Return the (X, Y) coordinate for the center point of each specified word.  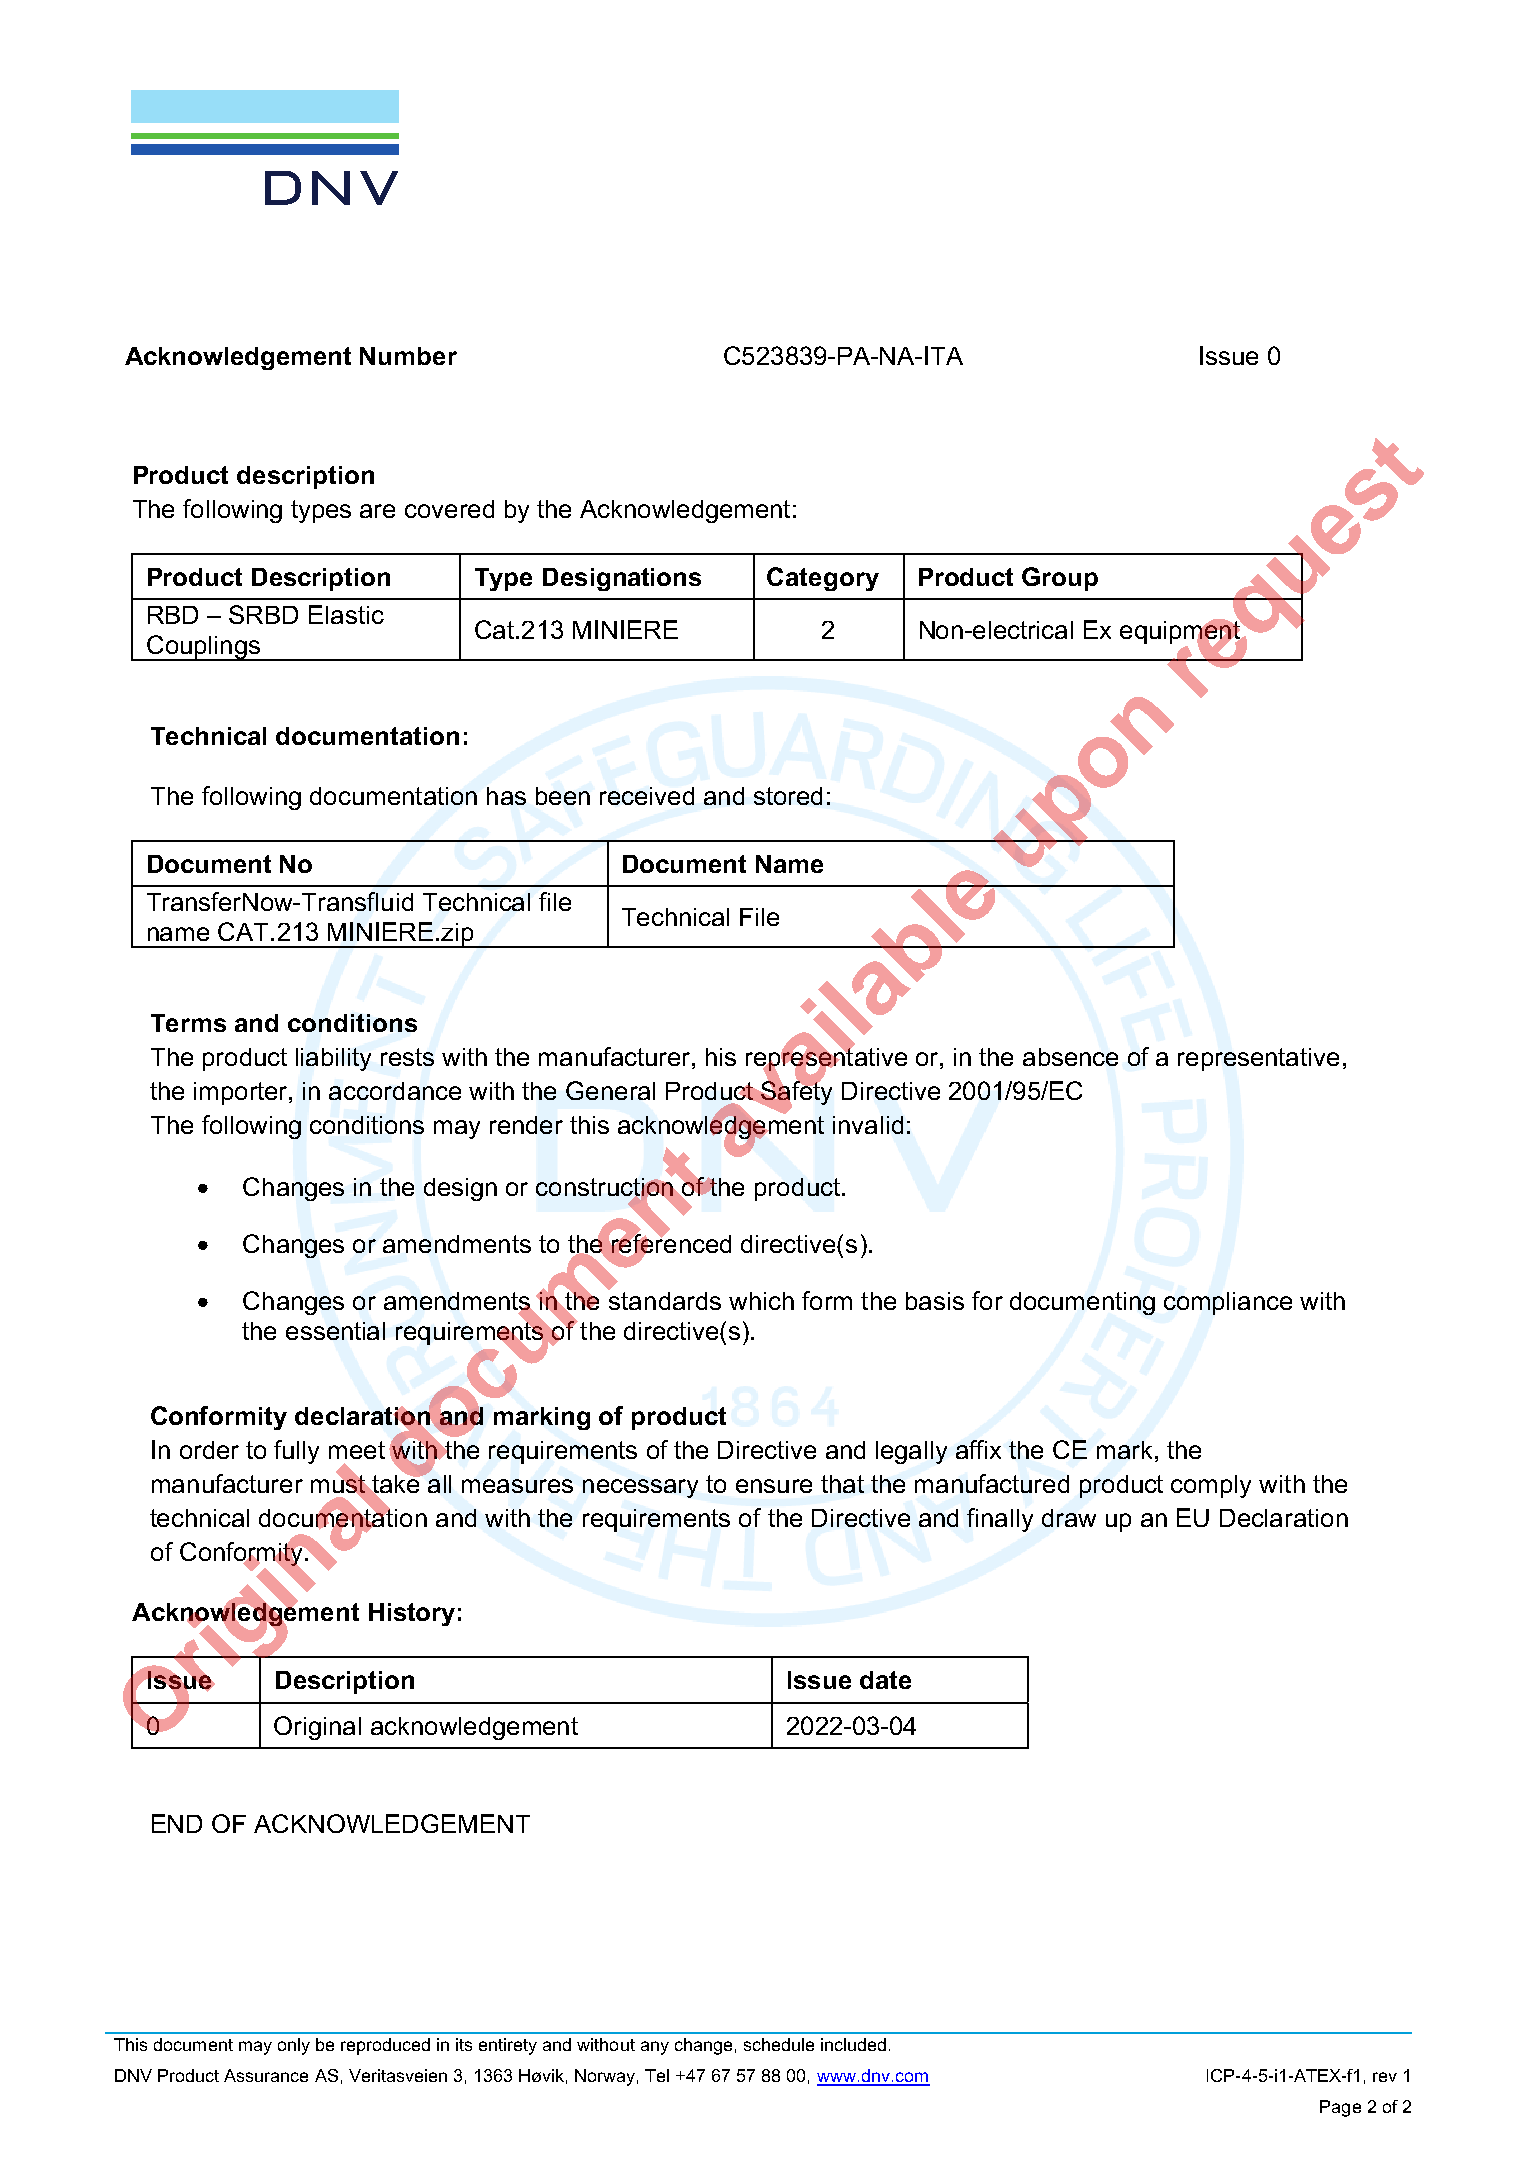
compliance (1228, 1303)
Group (1060, 579)
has (506, 796)
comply (1211, 1486)
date (885, 1680)
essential (335, 1331)
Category (823, 579)
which (761, 1301)
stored (788, 796)
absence (1070, 1057)
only (294, 2046)
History (412, 1614)
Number (408, 356)
